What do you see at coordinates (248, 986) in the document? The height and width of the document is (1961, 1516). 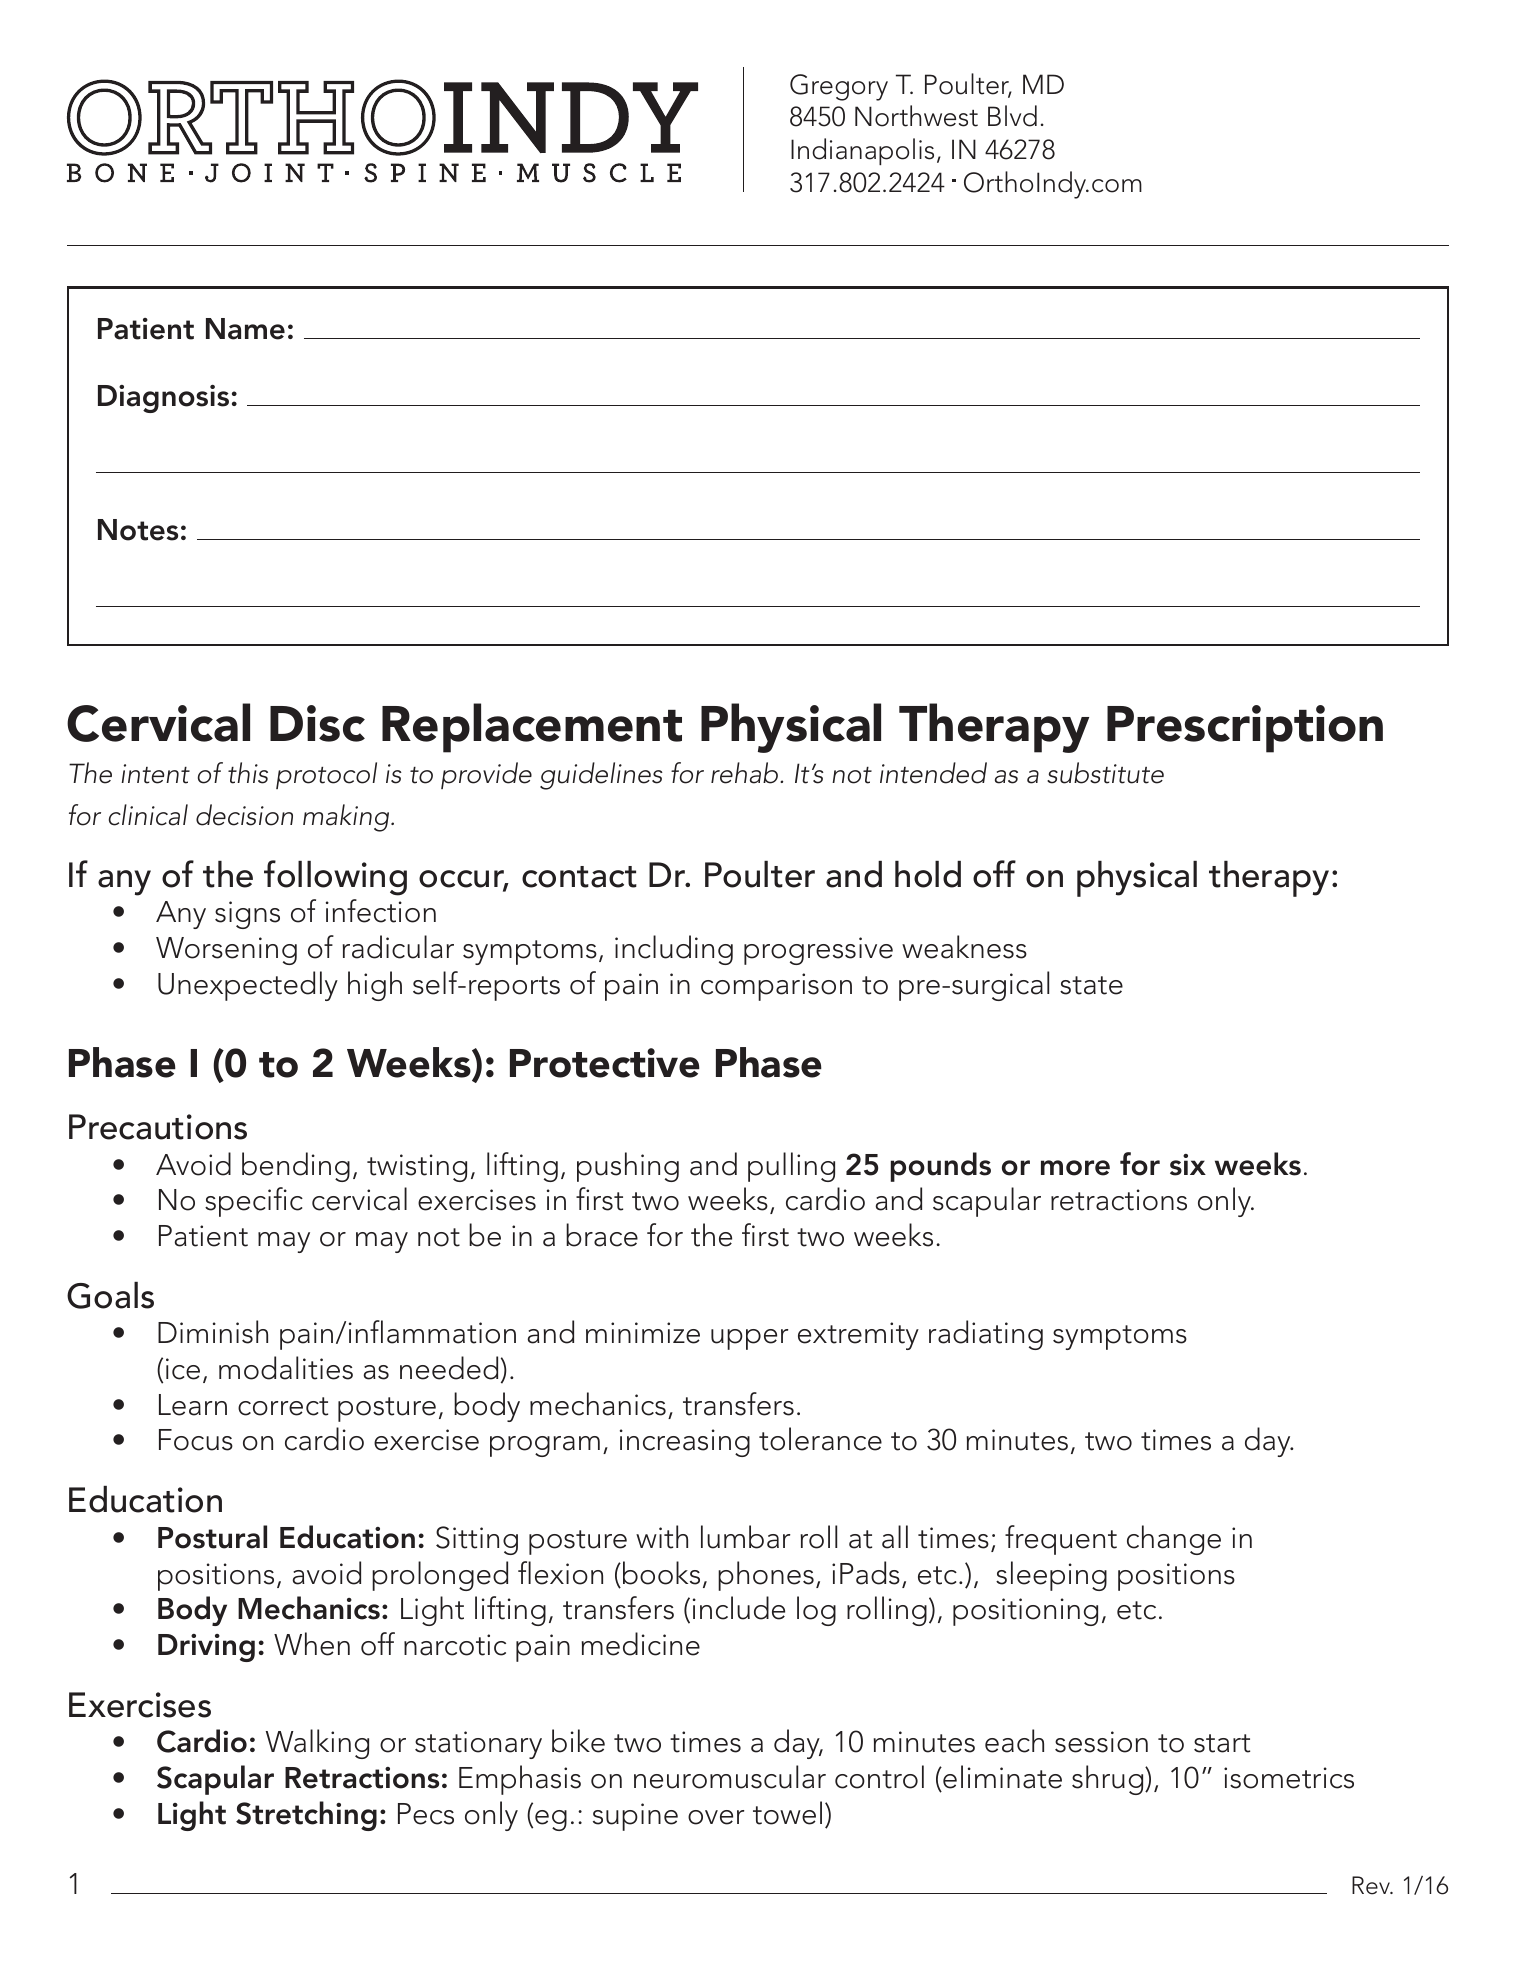 I see `Unexpectedly` at bounding box center [248, 986].
